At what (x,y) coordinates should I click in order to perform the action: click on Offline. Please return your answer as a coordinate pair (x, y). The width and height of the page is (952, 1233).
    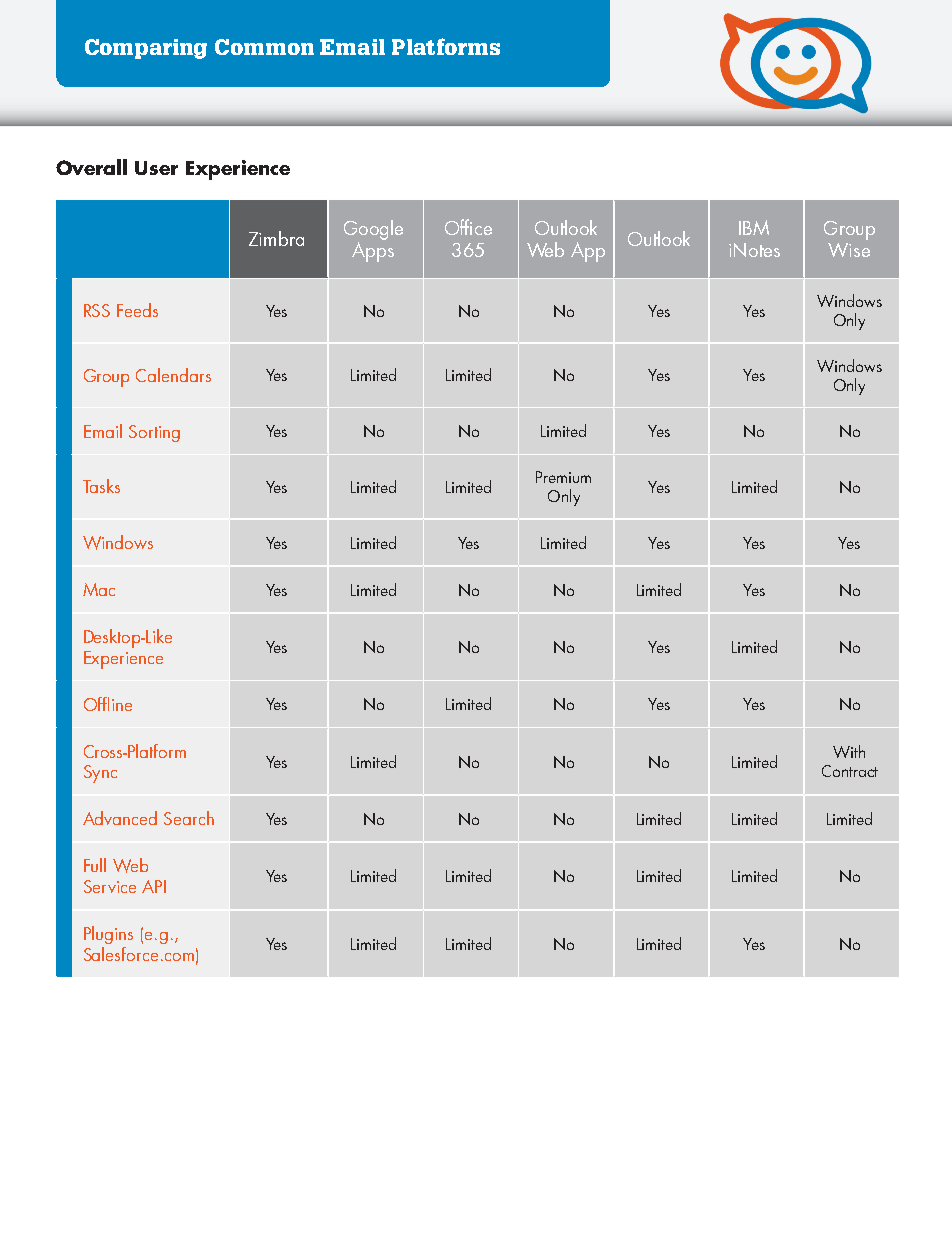
    Looking at the image, I should click on (108, 704).
